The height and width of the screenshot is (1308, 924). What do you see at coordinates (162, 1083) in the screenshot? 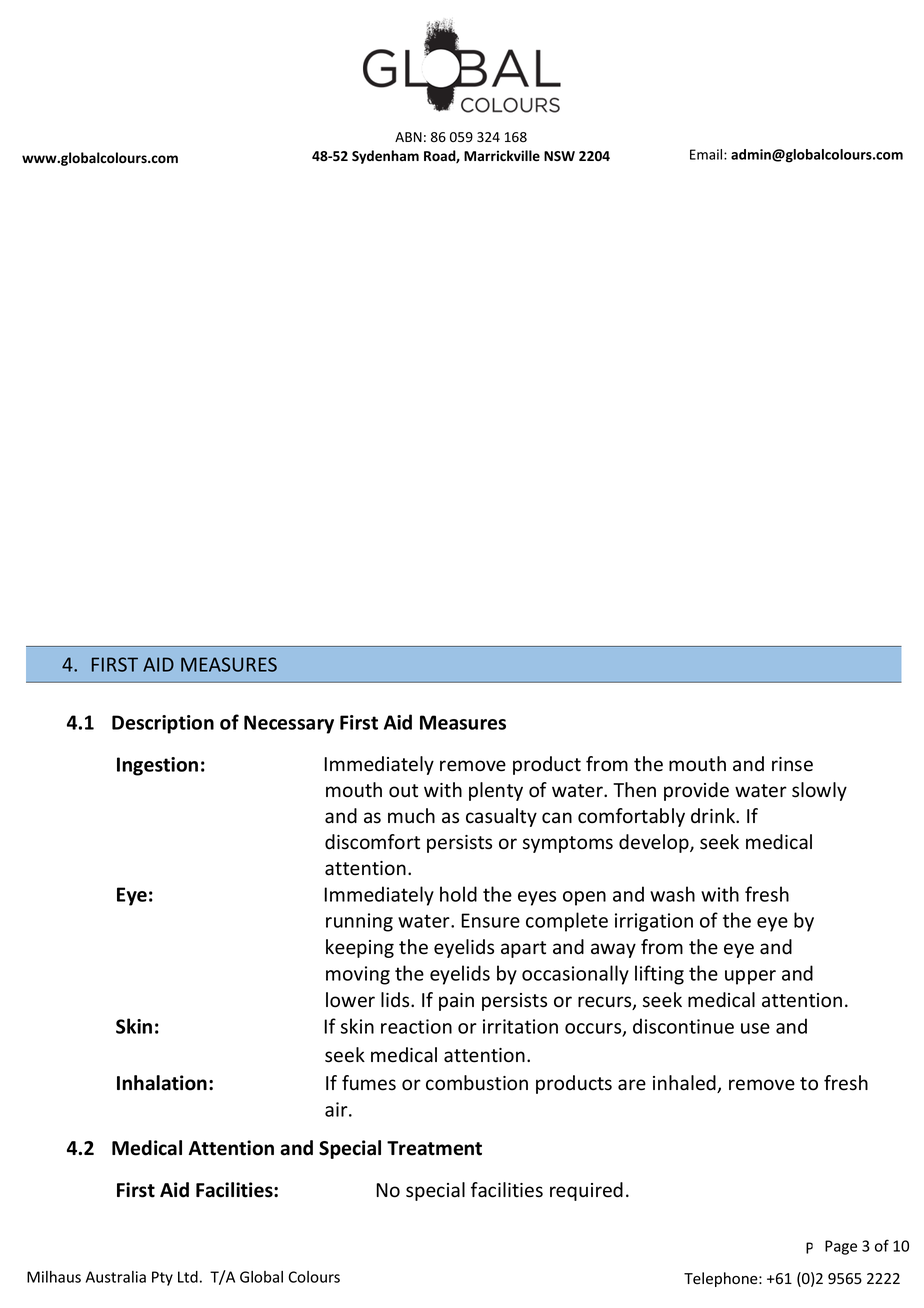
I see `Inhalation` at bounding box center [162, 1083].
